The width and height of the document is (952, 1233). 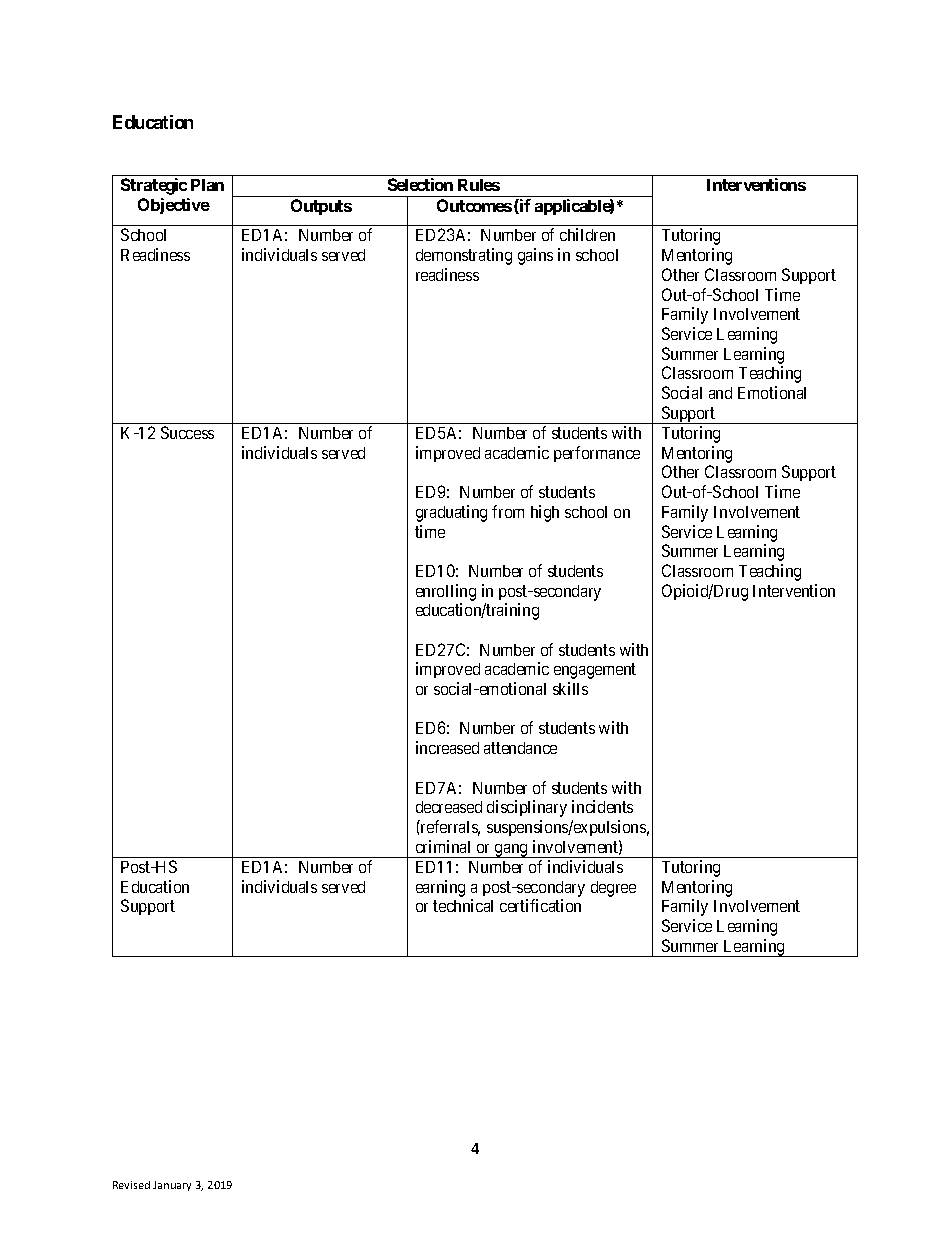 I want to click on enrolling, so click(x=446, y=592).
